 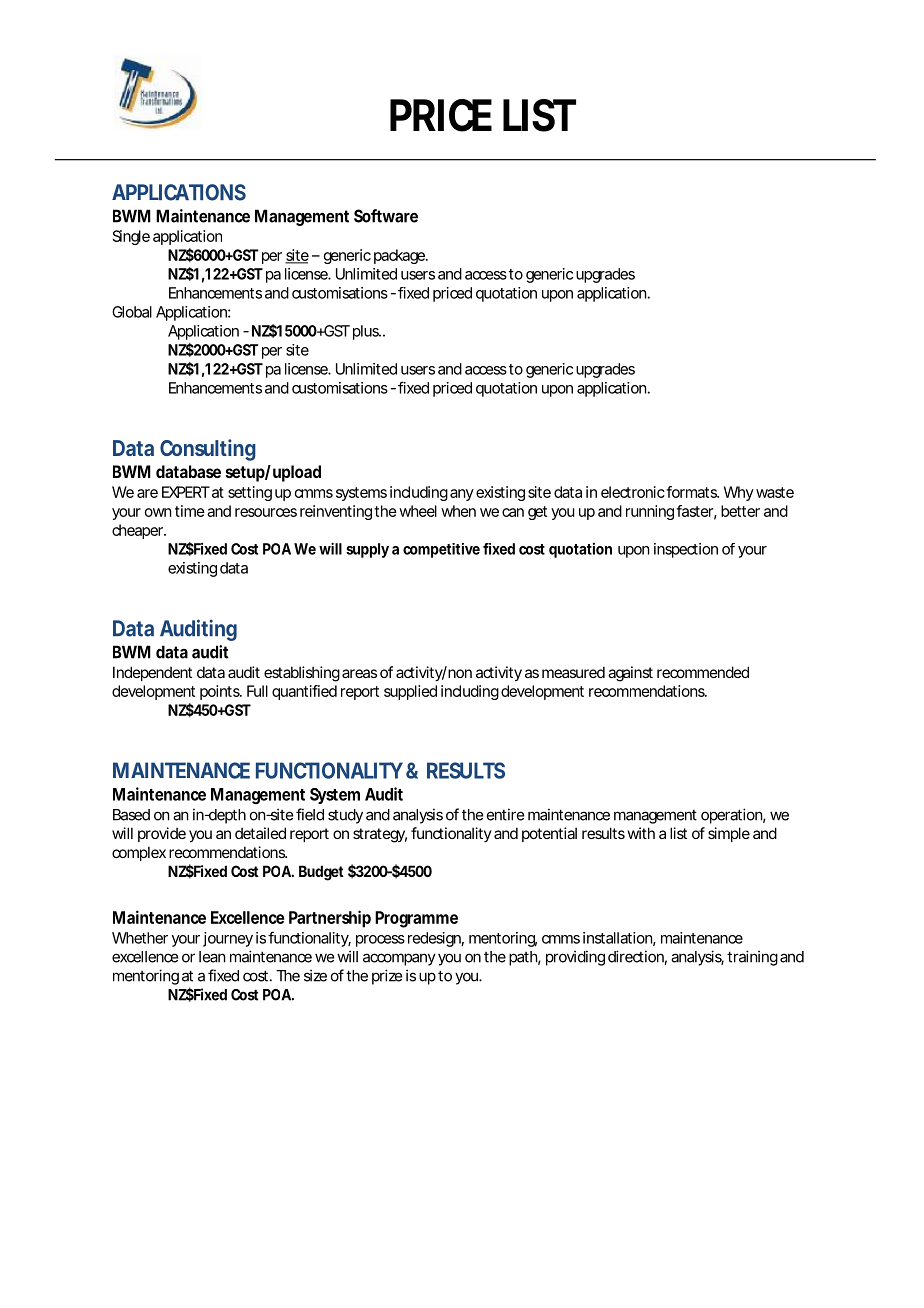 I want to click on training, so click(x=752, y=958).
